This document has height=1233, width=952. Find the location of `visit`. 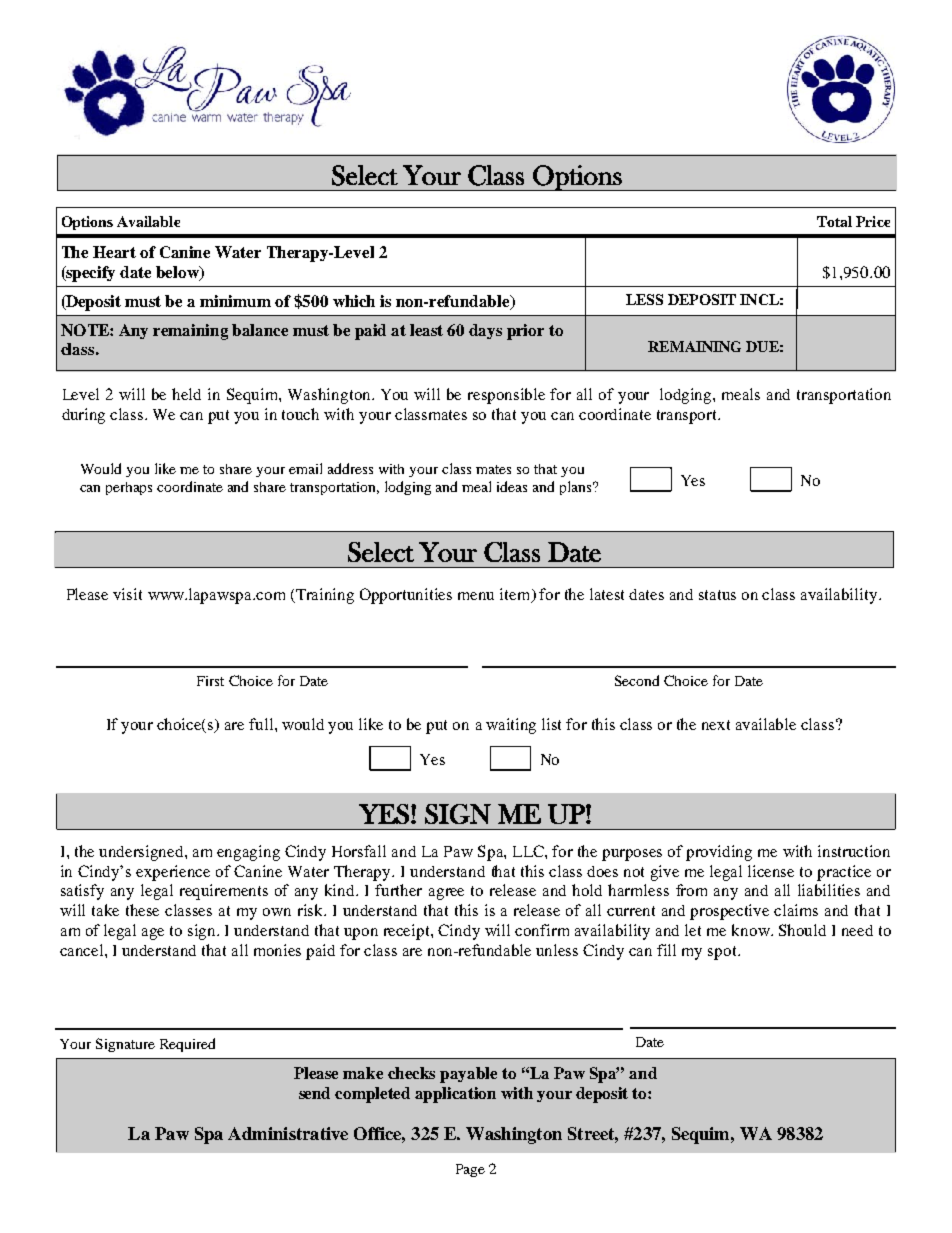

visit is located at coordinates (127, 594).
